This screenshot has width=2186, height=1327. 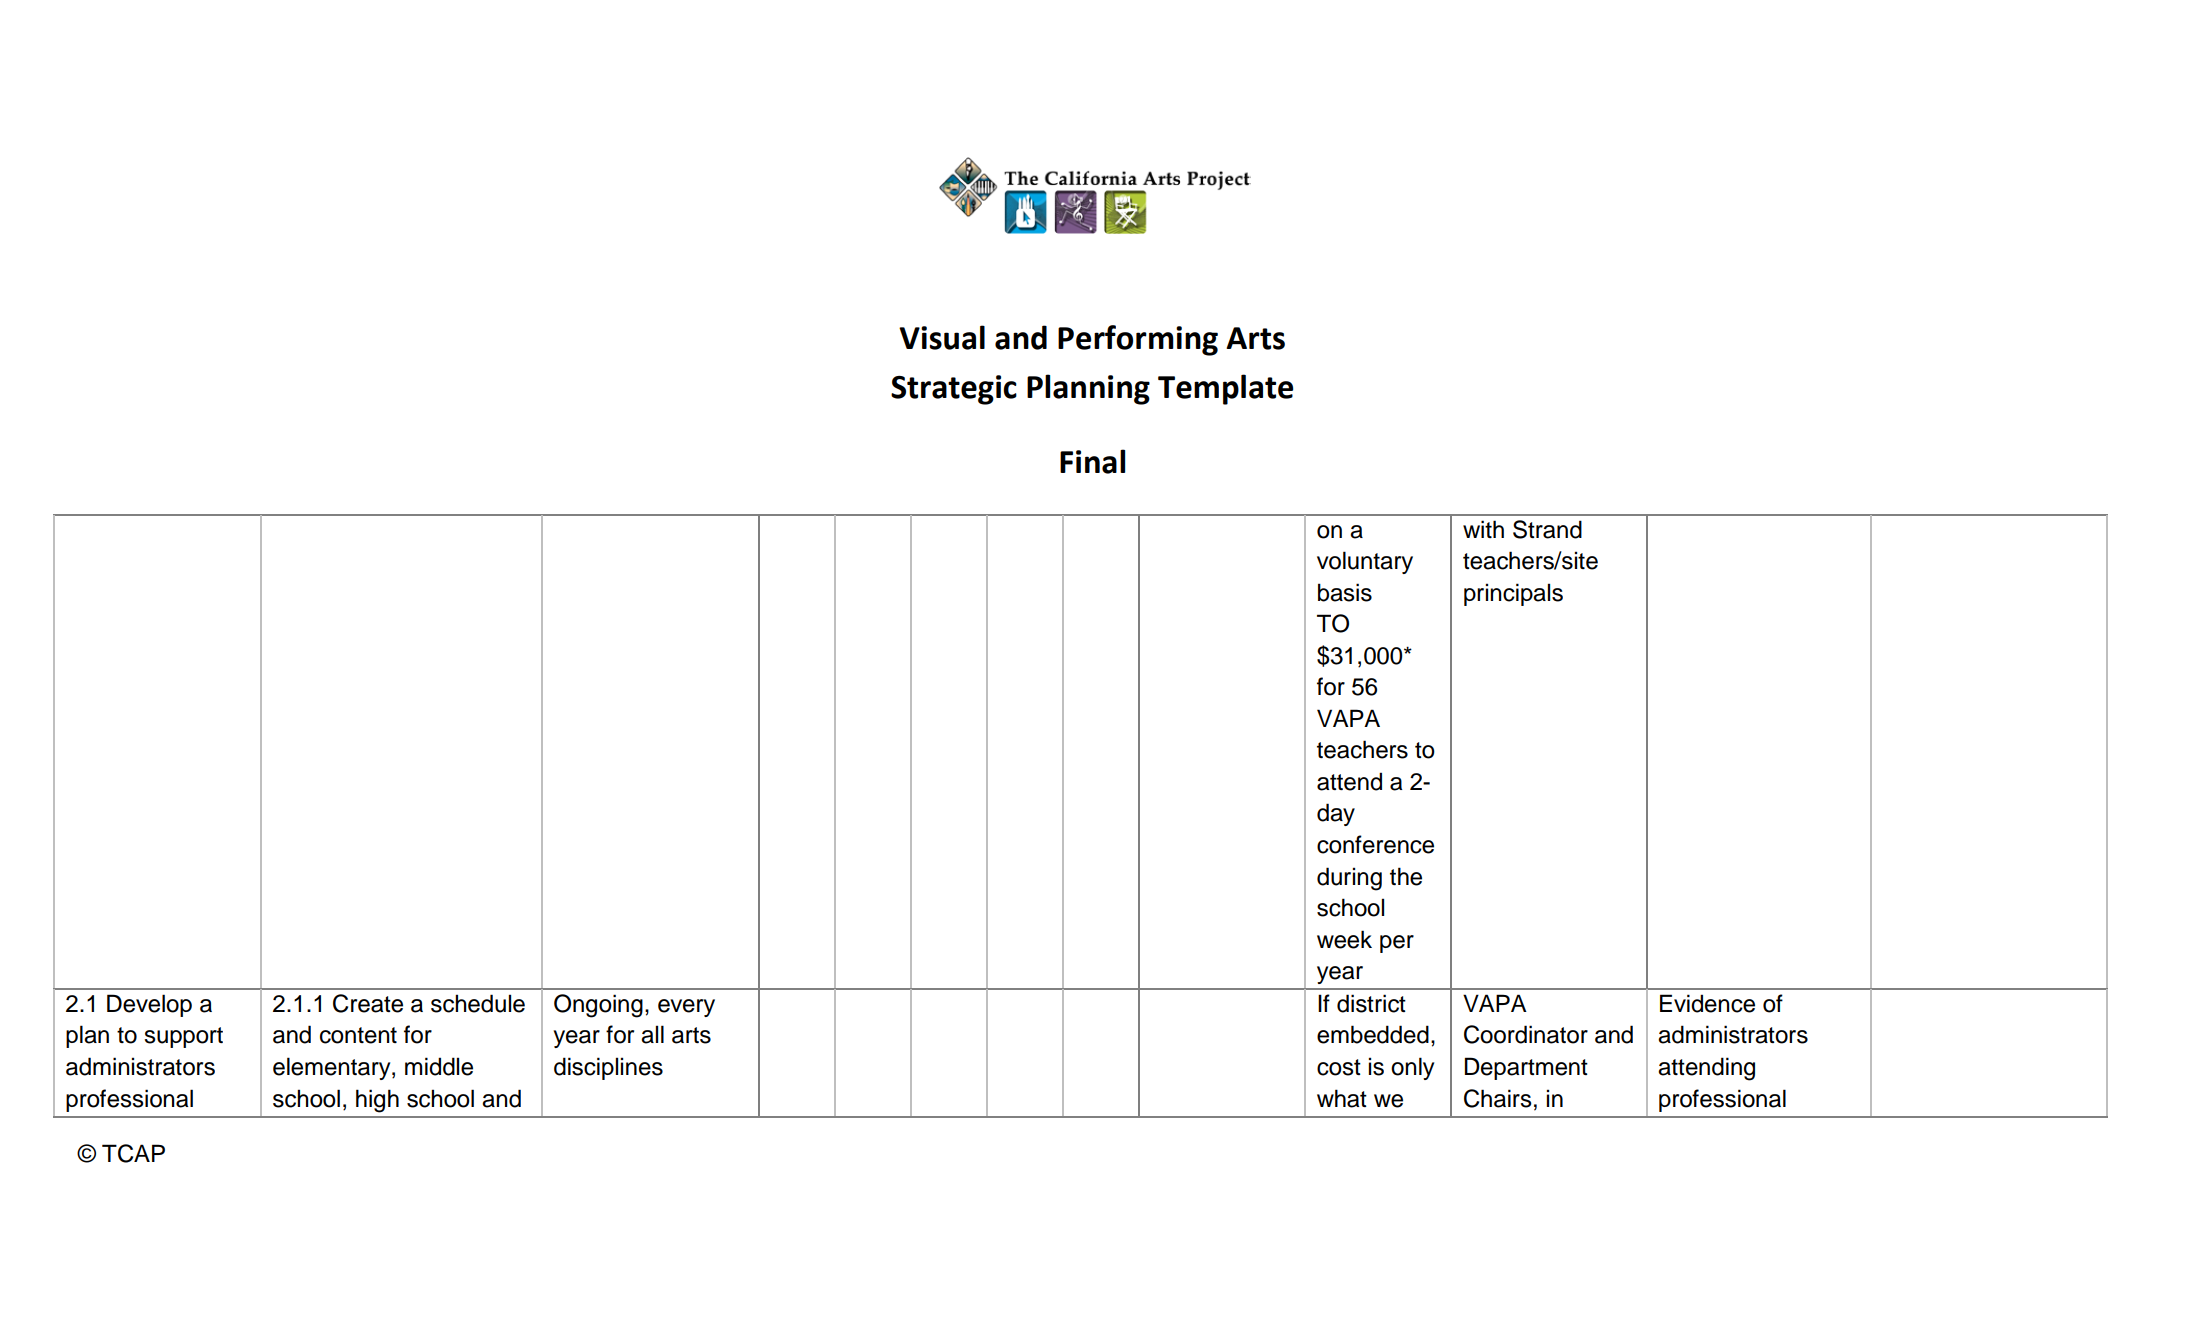 I want to click on disciplines, so click(x=608, y=1068).
